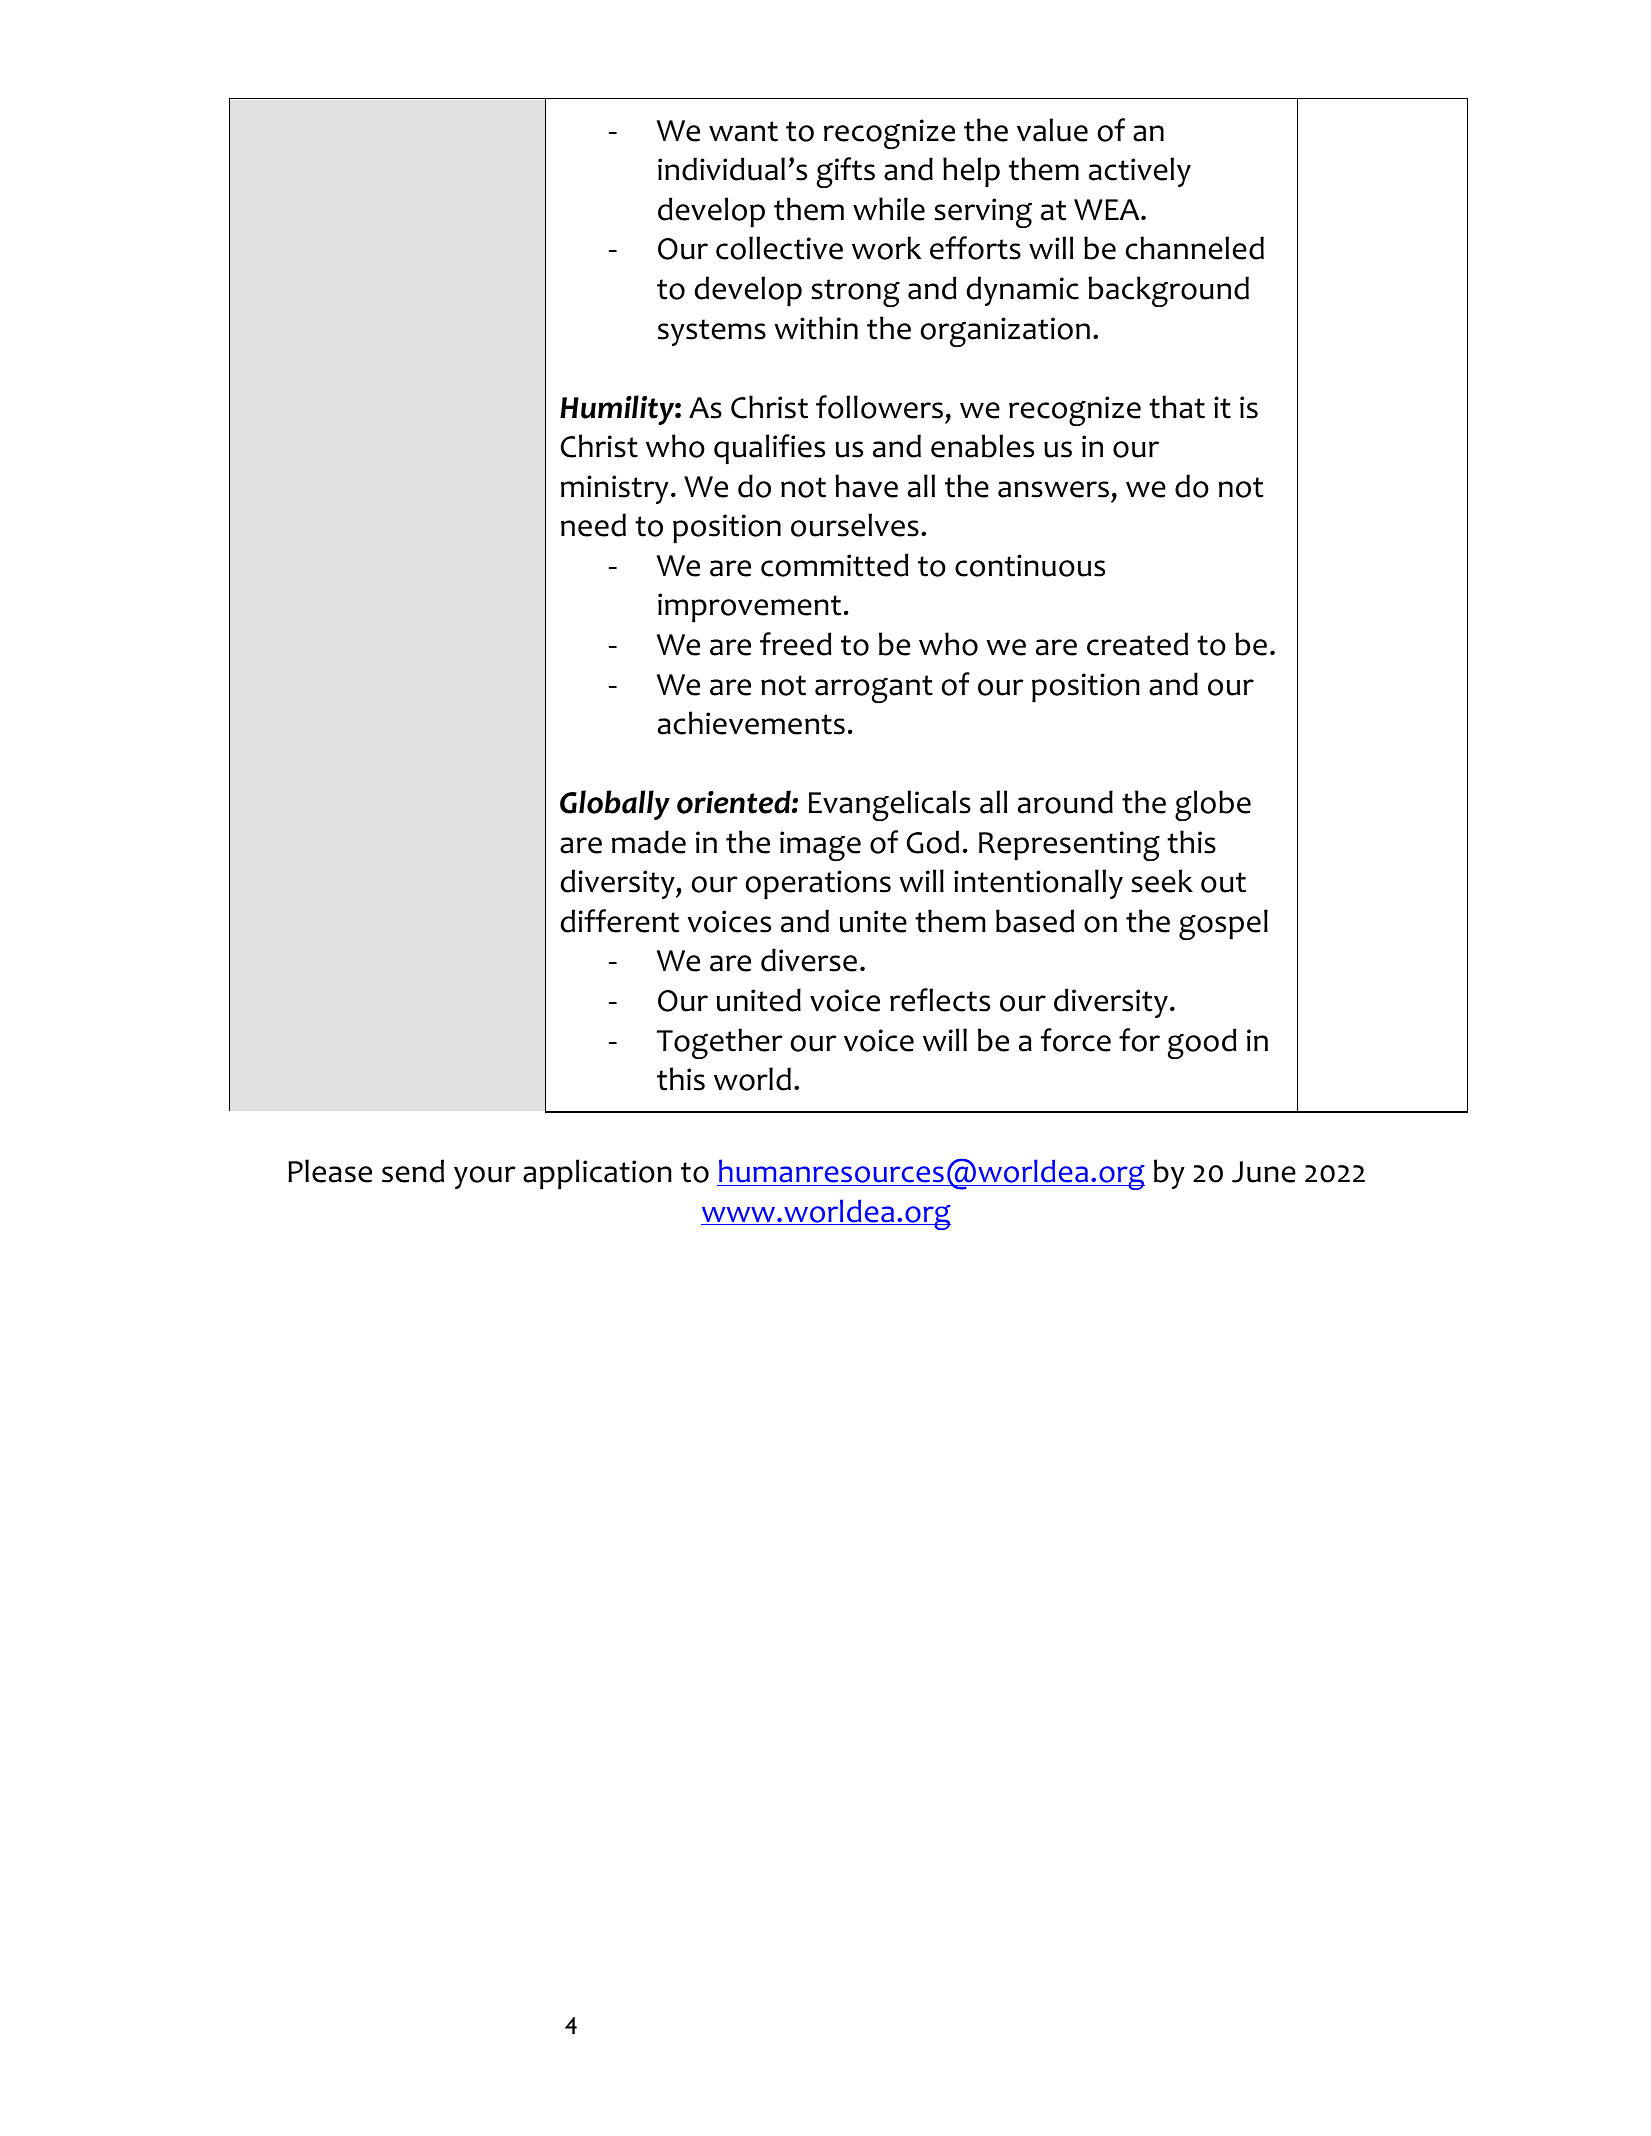  What do you see at coordinates (743, 131) in the page?
I see `want` at bounding box center [743, 131].
